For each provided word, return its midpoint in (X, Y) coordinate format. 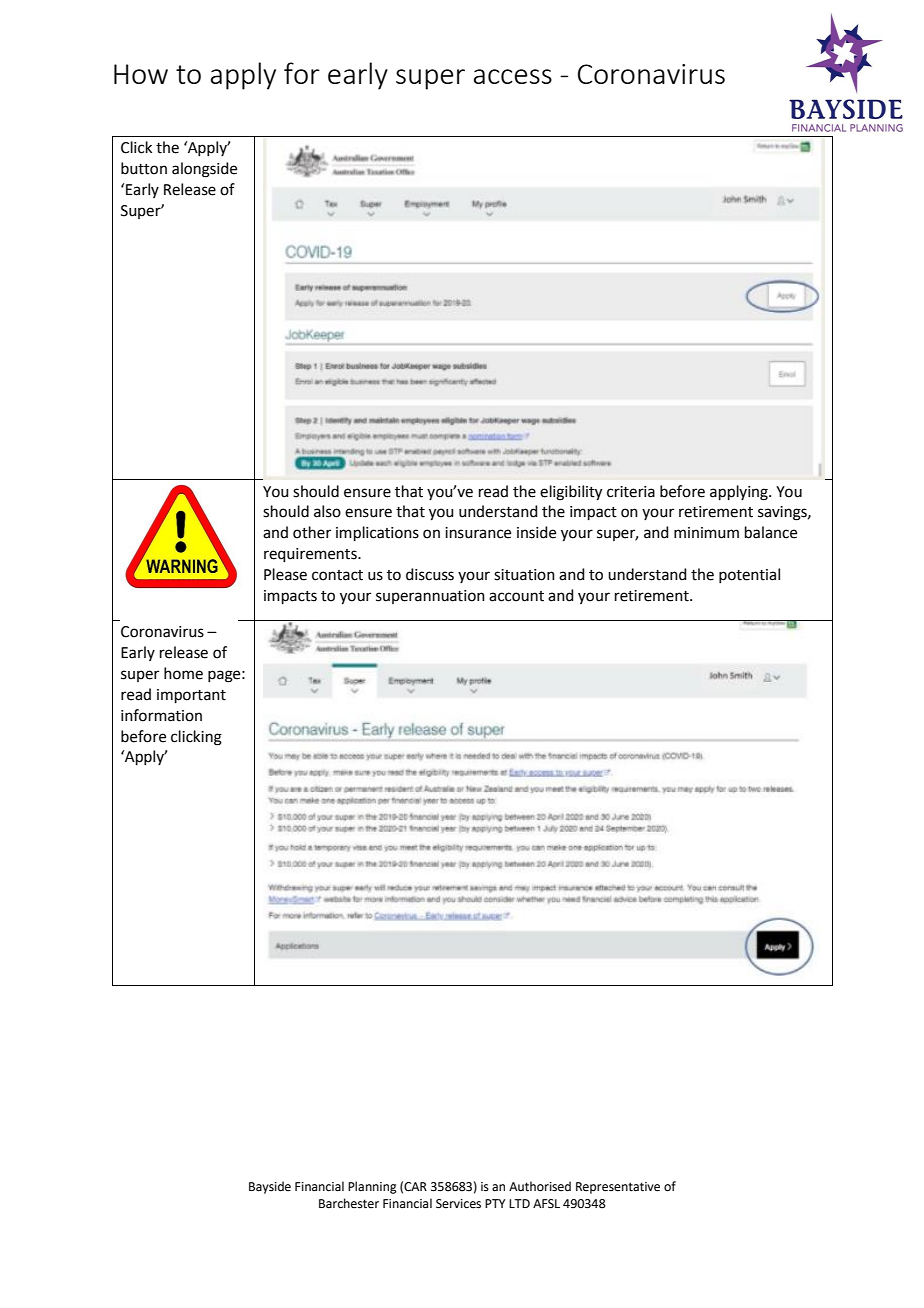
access (513, 76)
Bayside (270, 1187)
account (516, 596)
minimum (706, 533)
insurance (478, 533)
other (312, 532)
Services (458, 1204)
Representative (618, 1188)
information (161, 715)
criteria (631, 492)
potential (749, 575)
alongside (204, 170)
